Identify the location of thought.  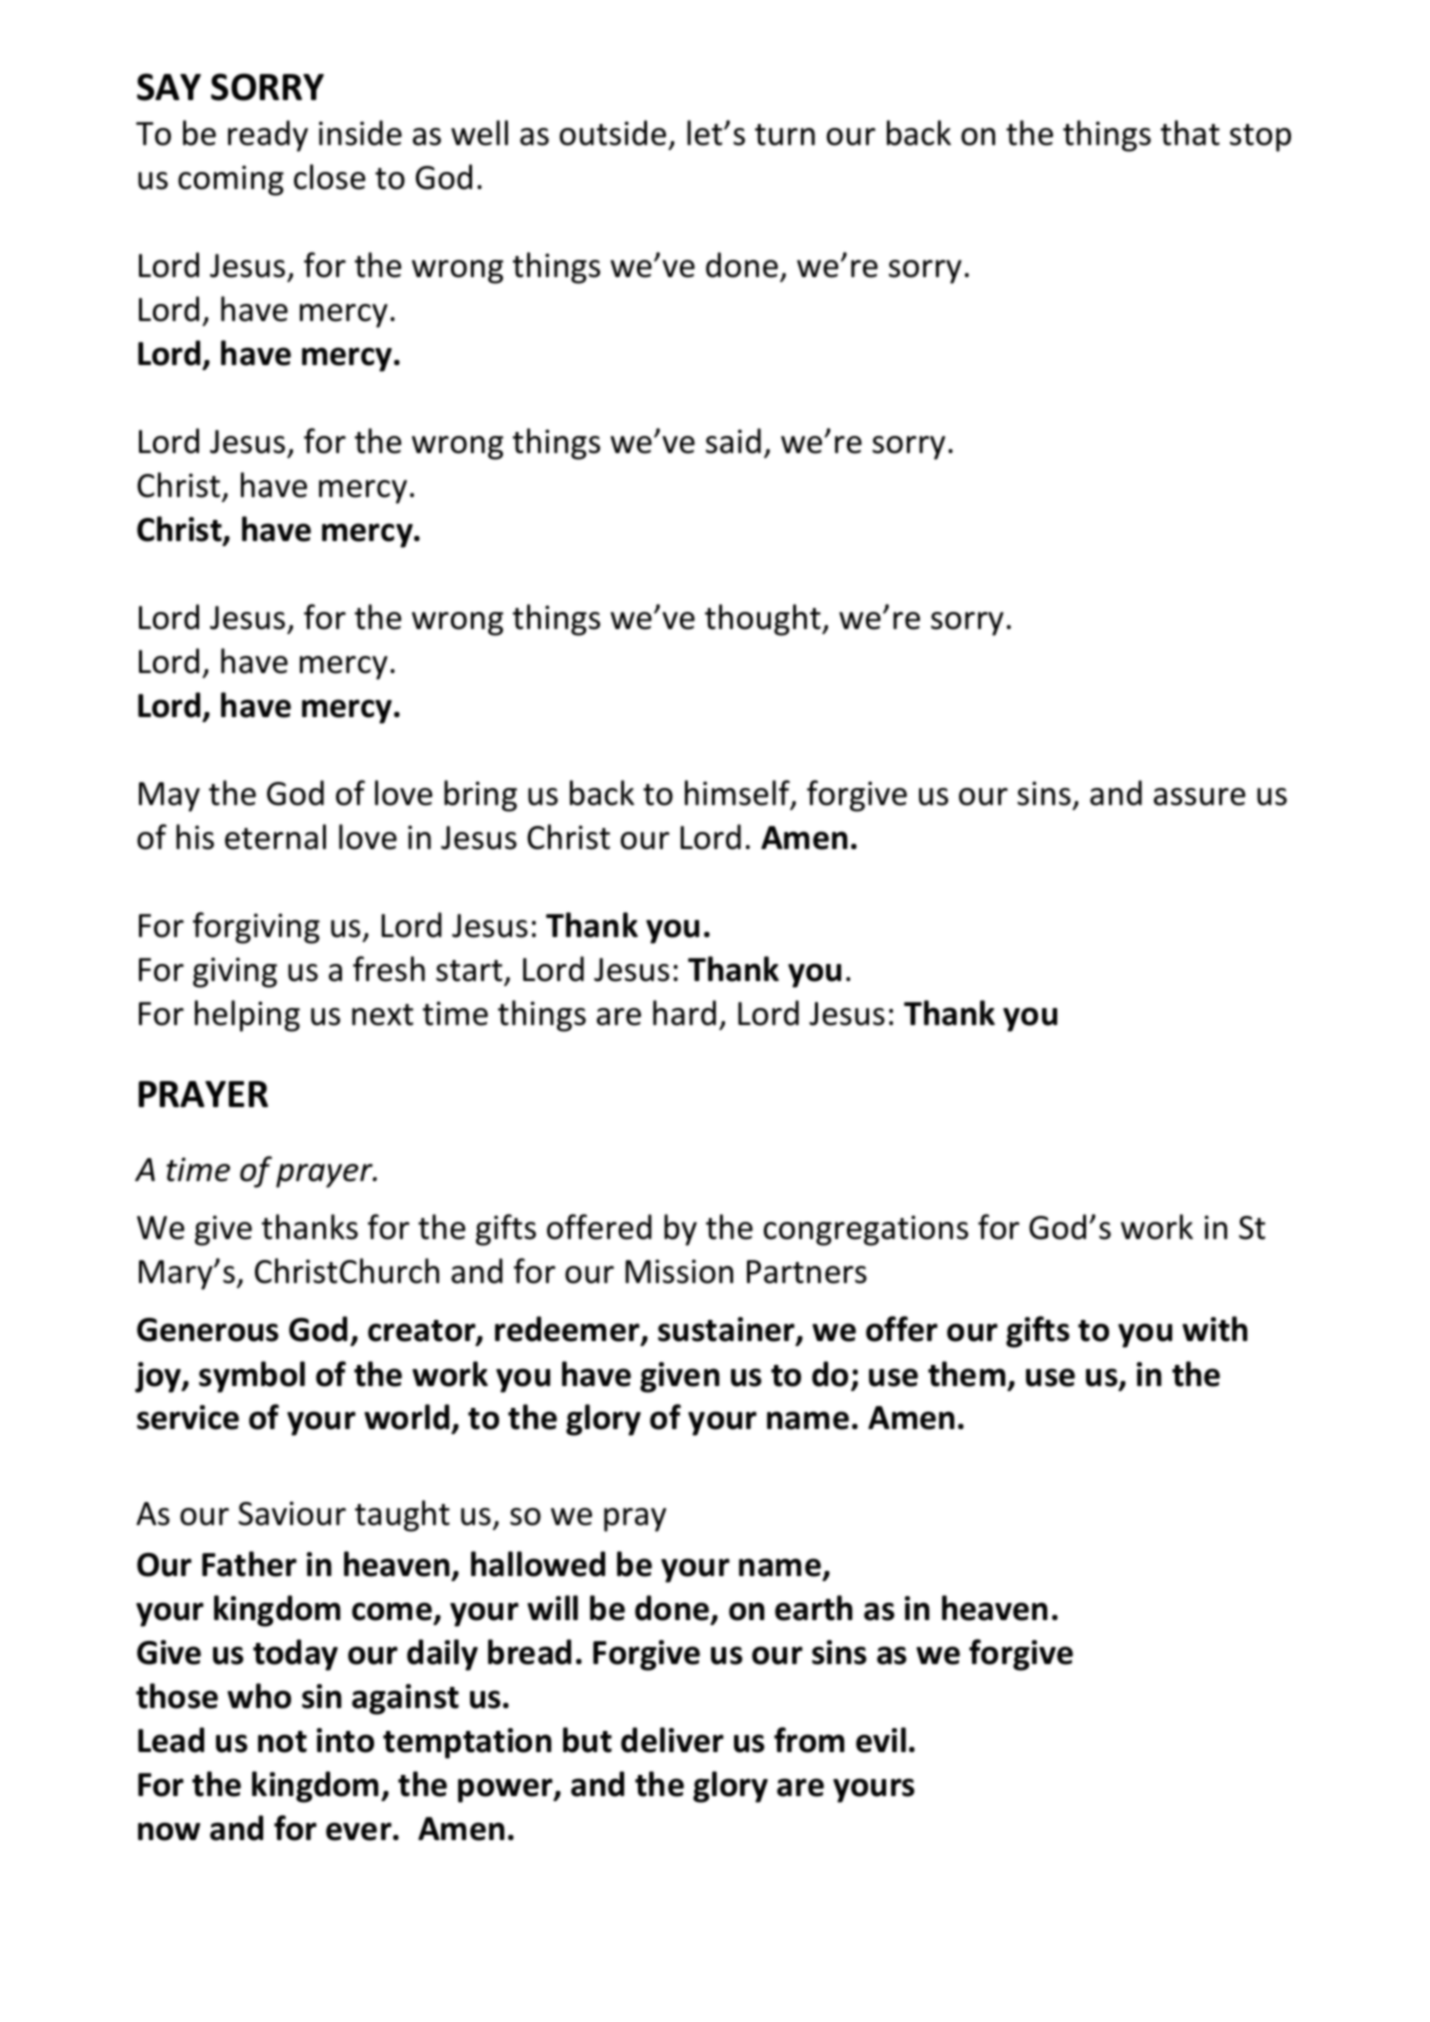
(764, 620).
